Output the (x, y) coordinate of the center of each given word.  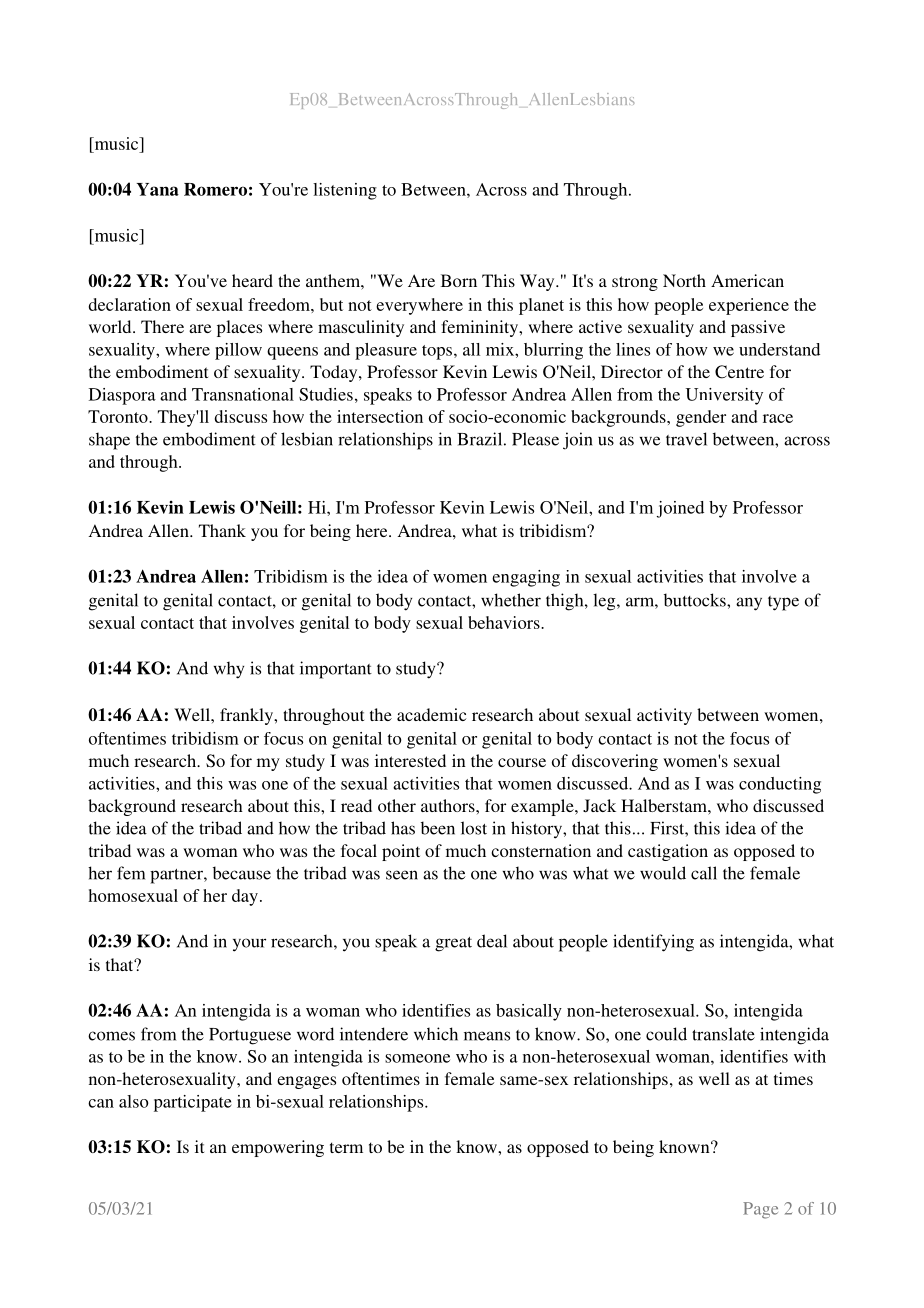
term (346, 1147)
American (747, 280)
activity (664, 716)
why (229, 670)
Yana (157, 189)
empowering (278, 1148)
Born (459, 280)
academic (432, 714)
